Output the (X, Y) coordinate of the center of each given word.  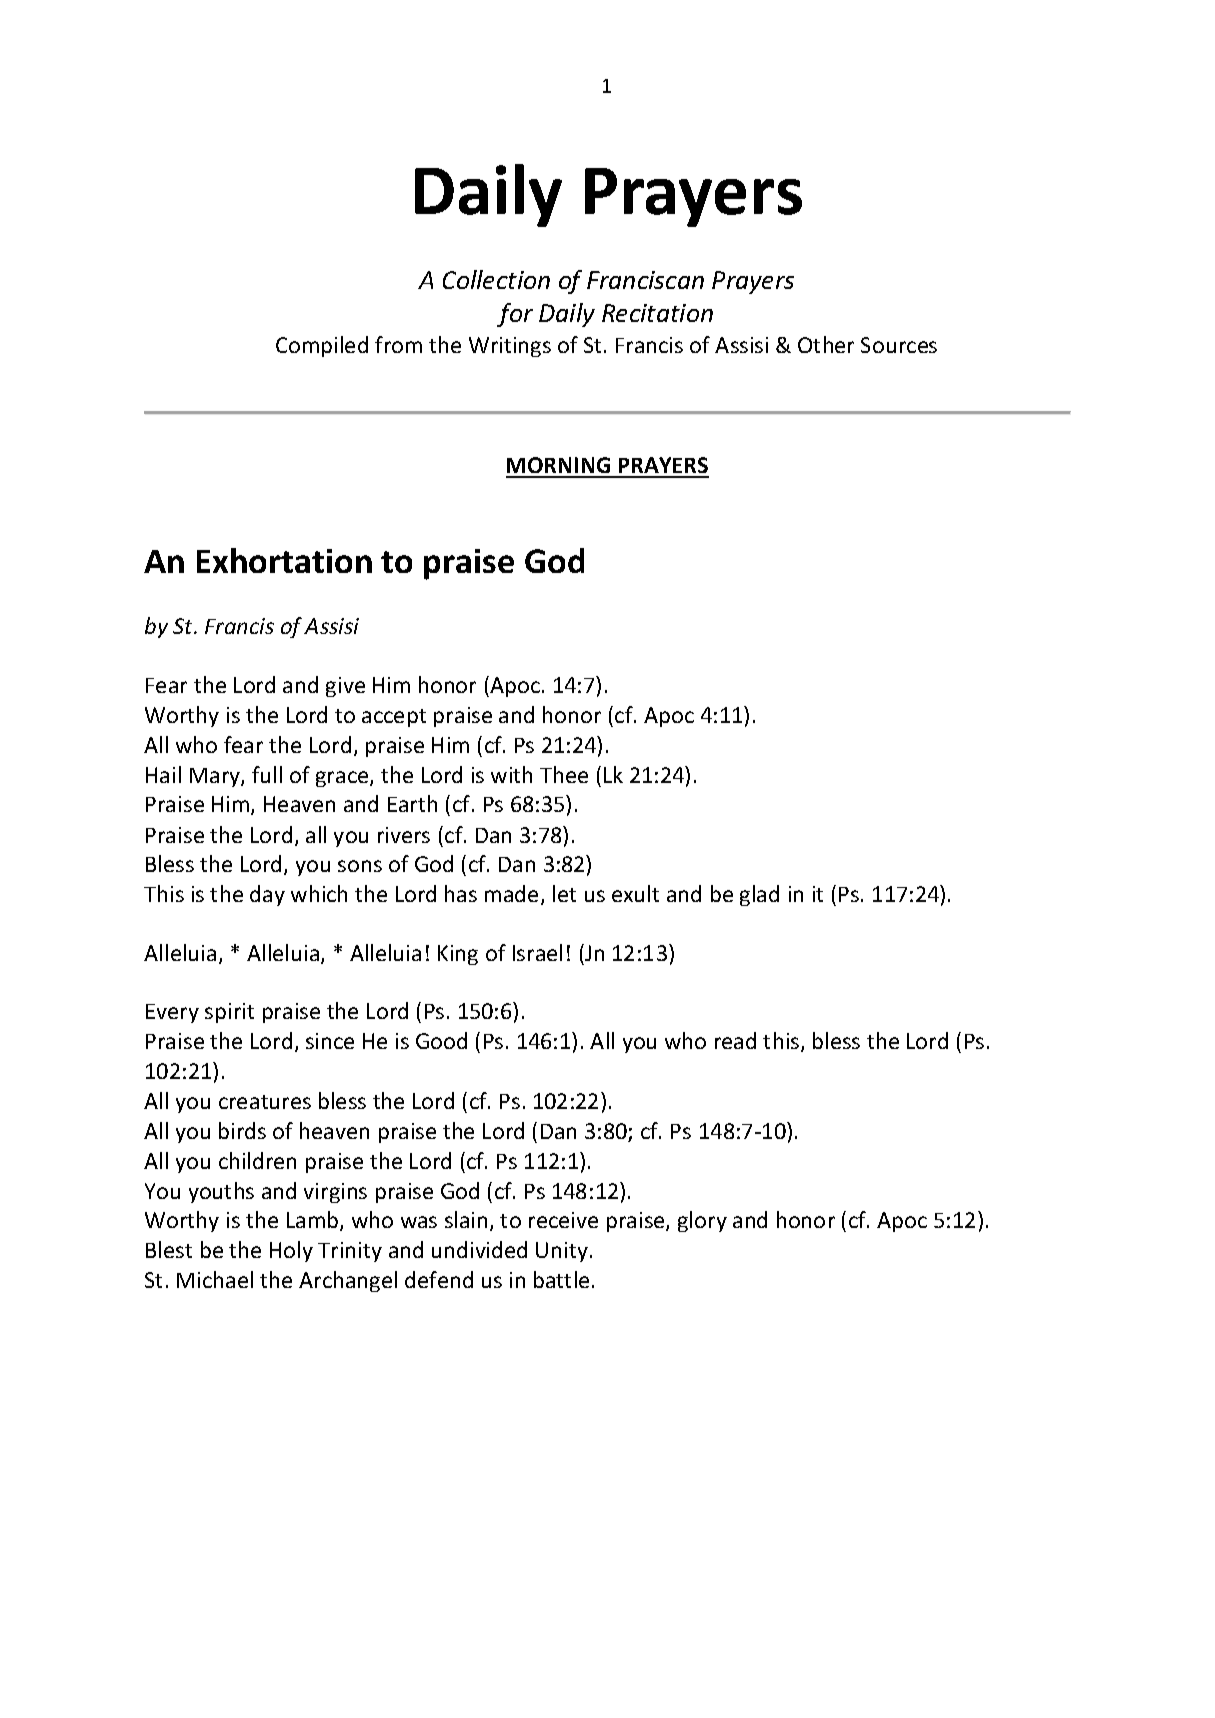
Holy (291, 1251)
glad (759, 895)
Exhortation (284, 560)
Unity (562, 1252)
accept (394, 718)
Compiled (322, 346)
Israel (537, 952)
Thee (564, 774)
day (267, 895)
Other (826, 344)
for (515, 315)
